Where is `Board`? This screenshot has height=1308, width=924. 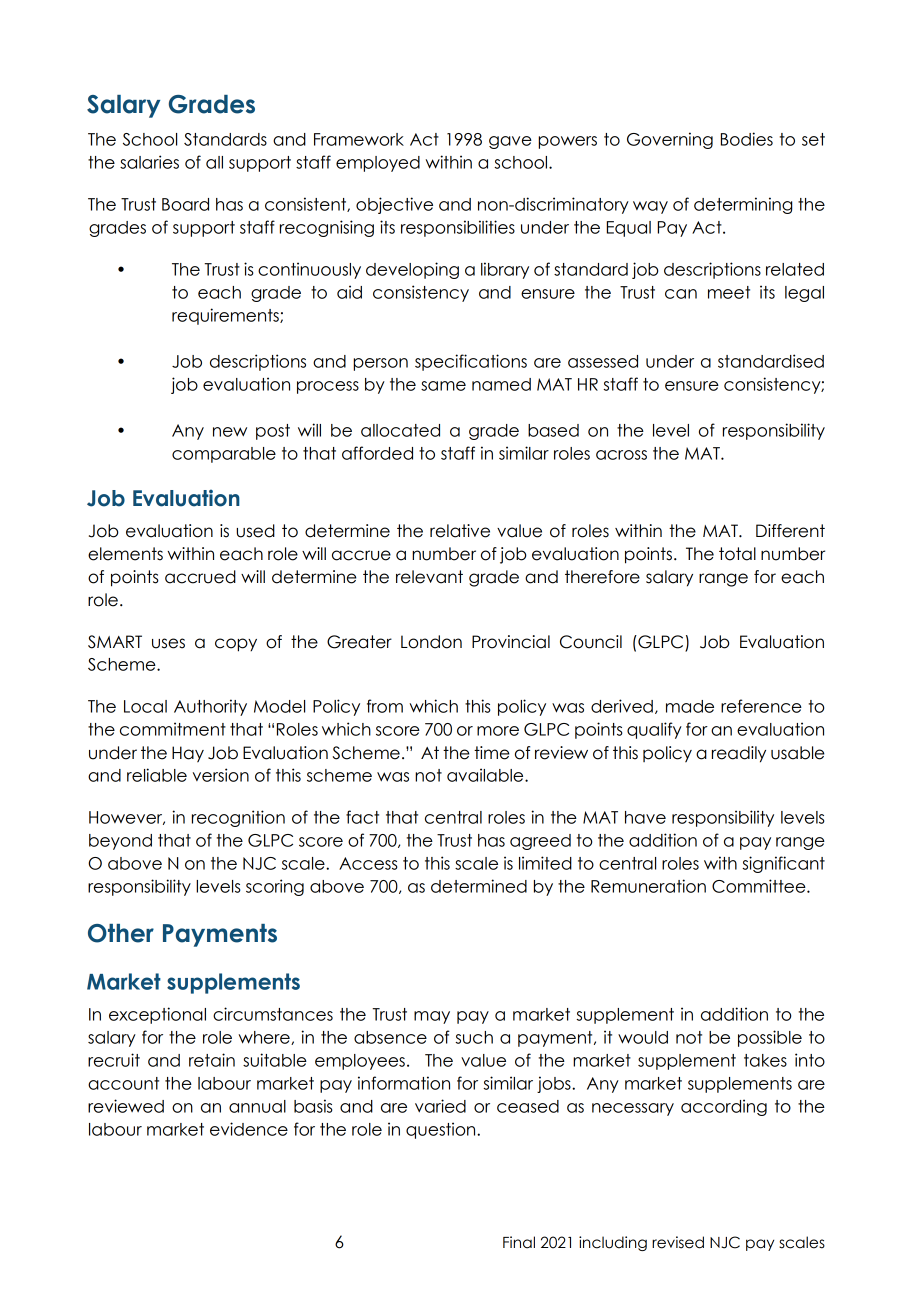
Board is located at coordinates (185, 204).
